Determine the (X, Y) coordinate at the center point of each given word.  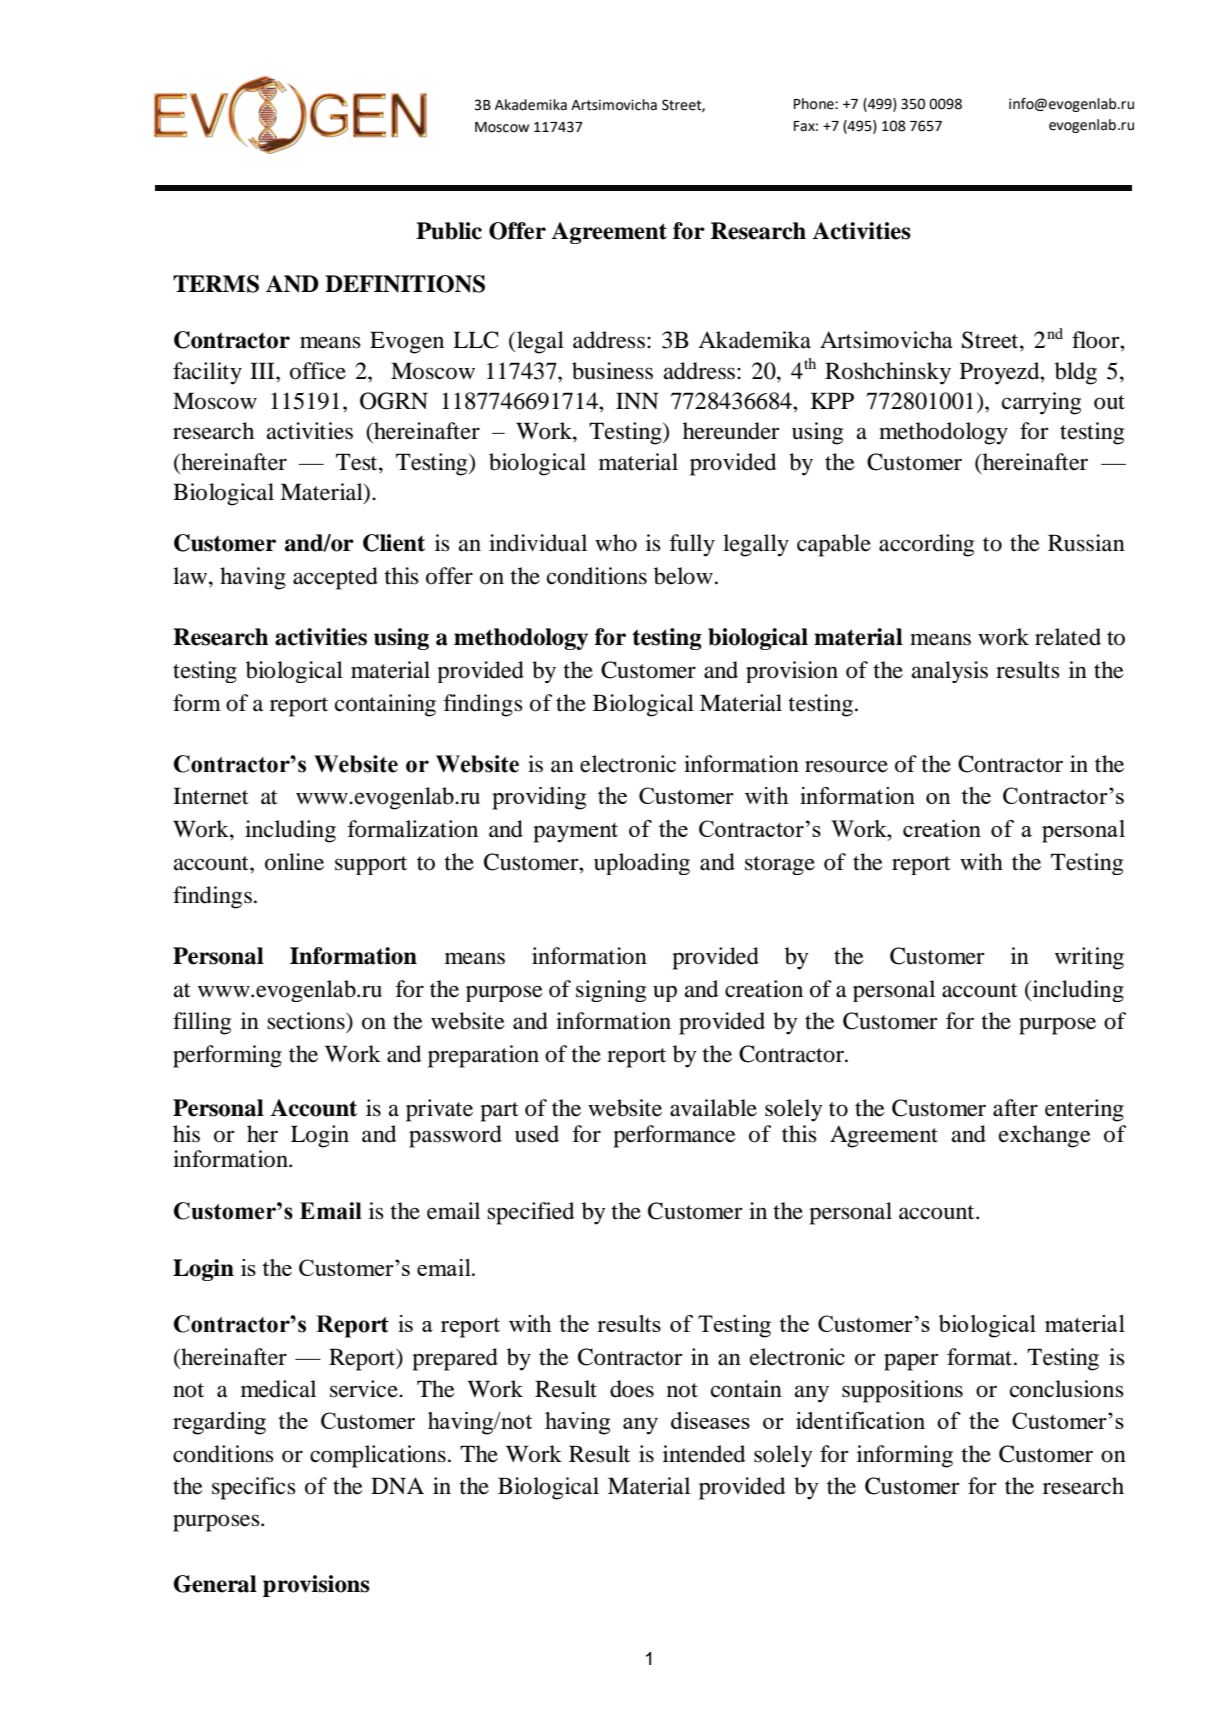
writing (1089, 958)
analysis (950, 672)
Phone (815, 104)
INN (637, 400)
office (318, 371)
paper (911, 1362)
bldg (1076, 373)
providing (539, 798)
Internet (211, 796)
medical (278, 1389)
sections (307, 1021)
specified (530, 1213)
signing (611, 991)
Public (449, 231)
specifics (254, 1488)
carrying (1041, 403)
